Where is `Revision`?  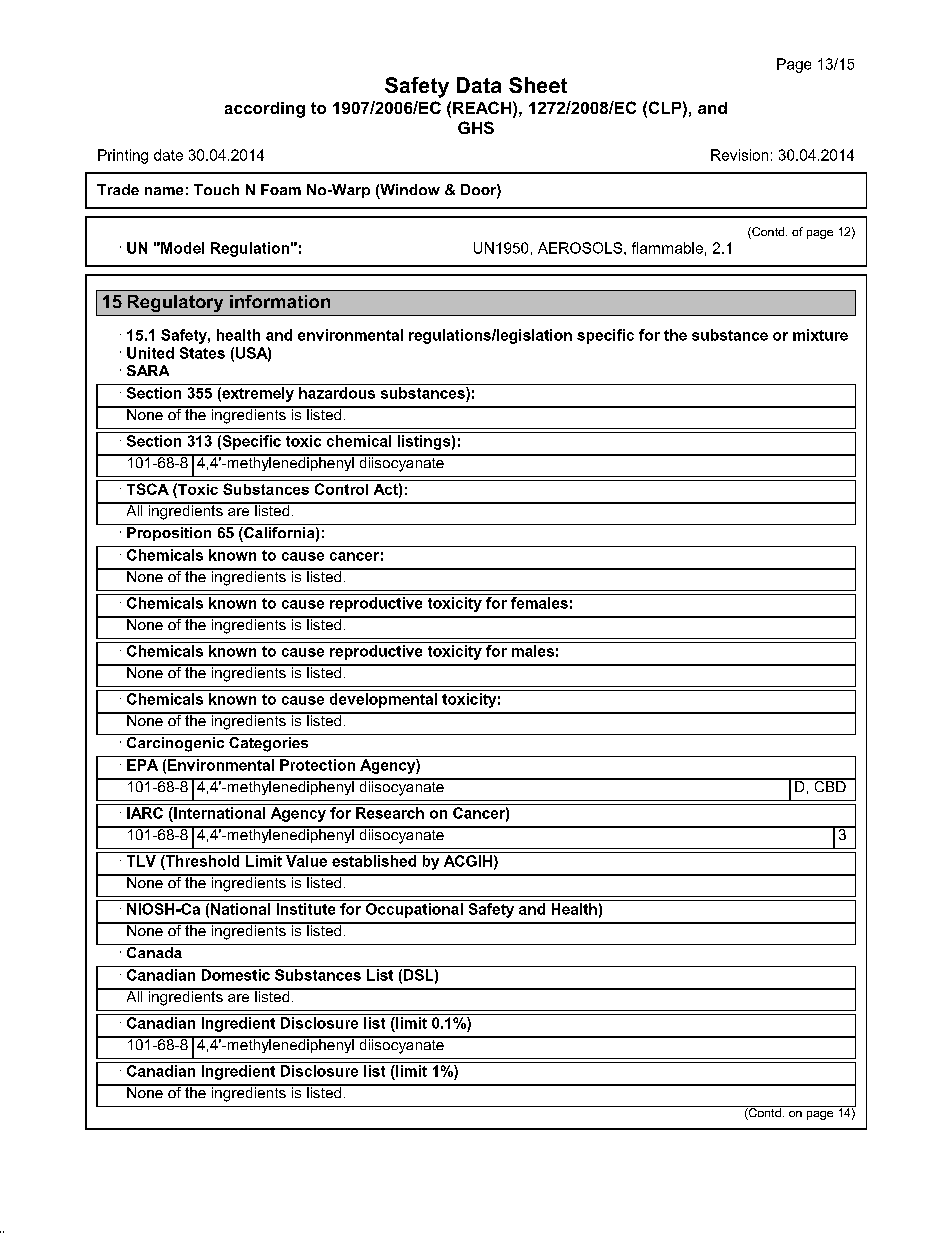
Revision is located at coordinates (739, 155).
